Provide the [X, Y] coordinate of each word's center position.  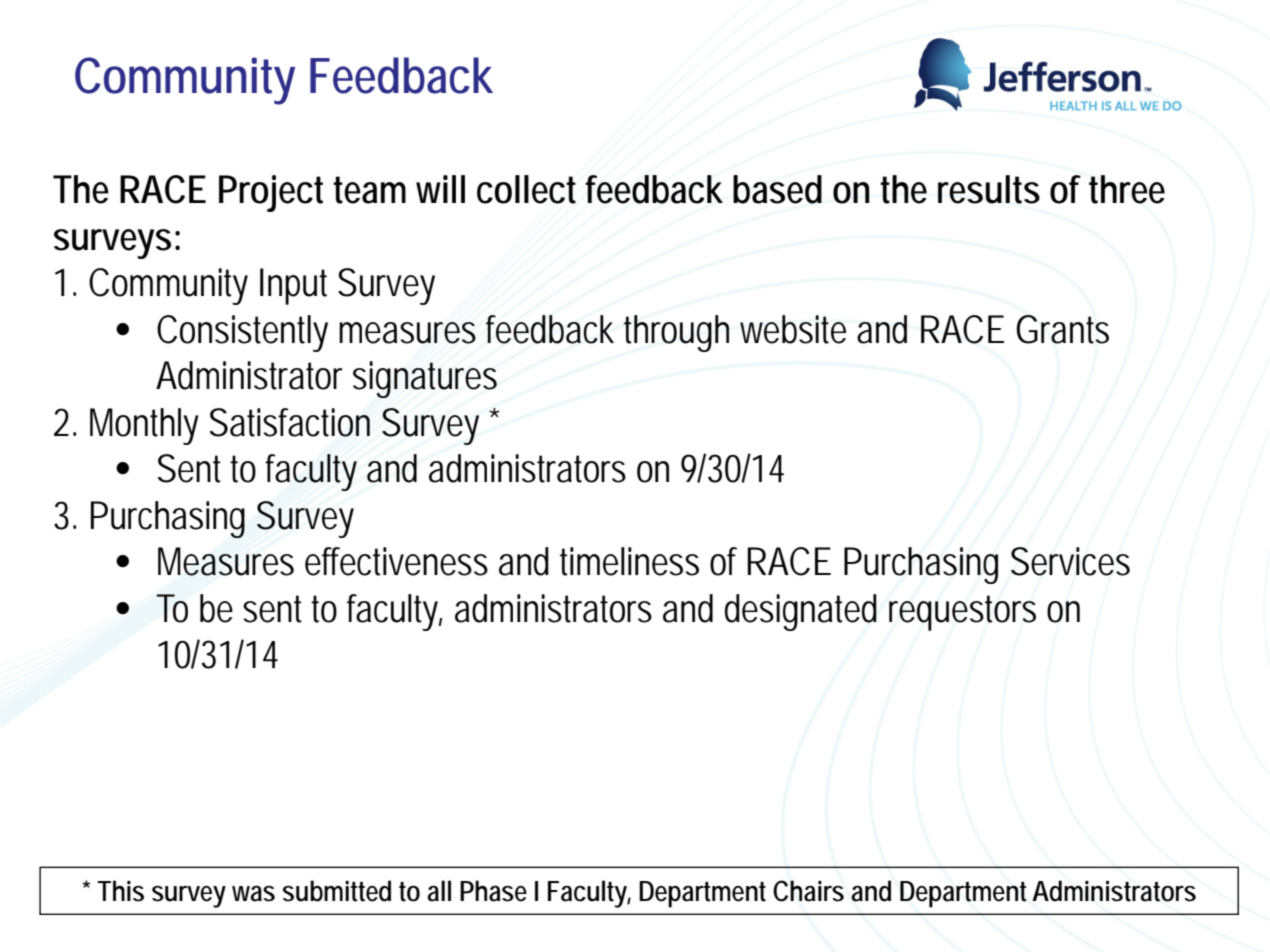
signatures [425, 379]
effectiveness [396, 561]
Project [271, 193]
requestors [962, 613]
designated [801, 612]
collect [526, 189]
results [989, 189]
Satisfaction [289, 422]
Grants [1062, 329]
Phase [493, 891]
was [253, 894]
